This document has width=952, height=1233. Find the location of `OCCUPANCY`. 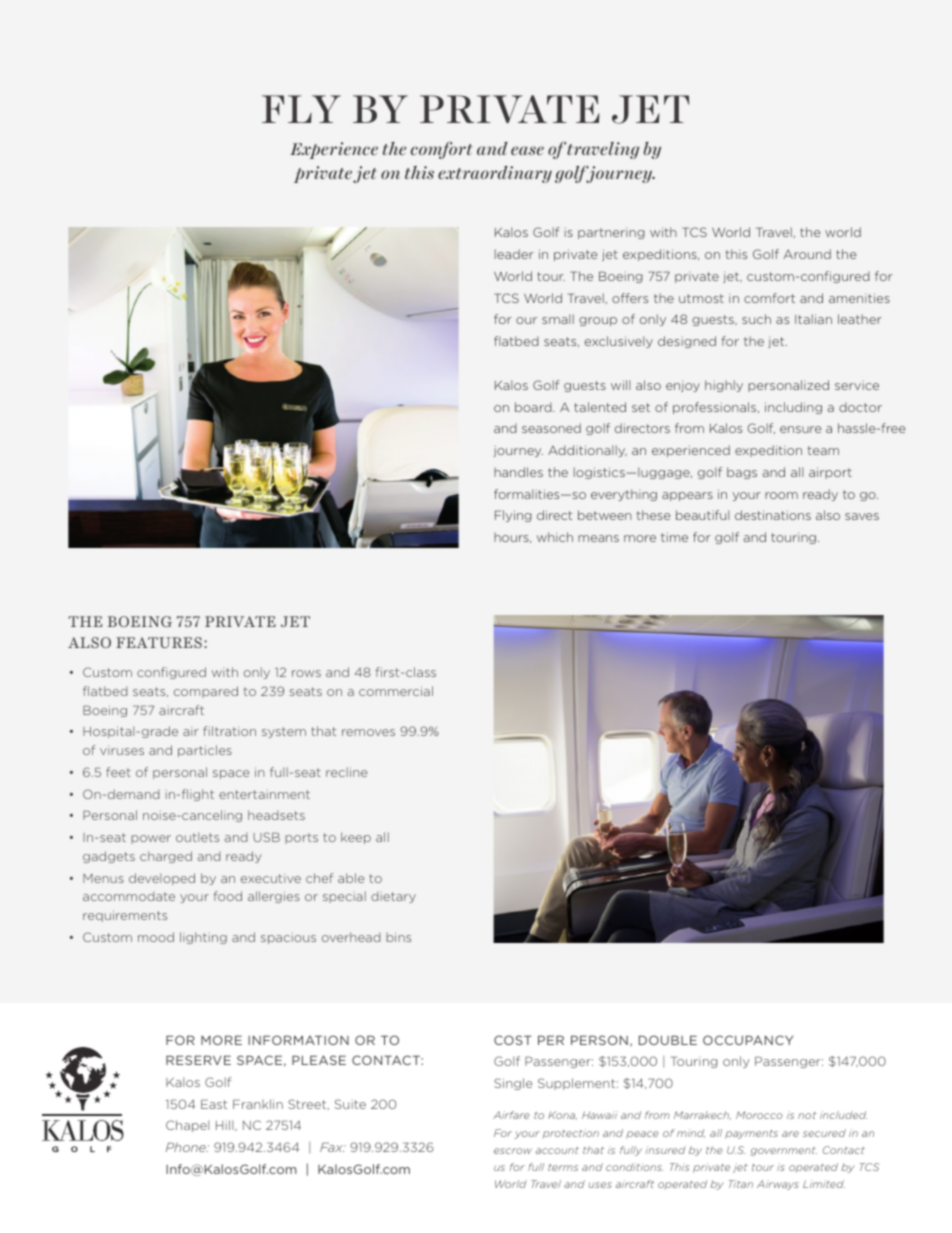

OCCUPANCY is located at coordinates (748, 1040).
